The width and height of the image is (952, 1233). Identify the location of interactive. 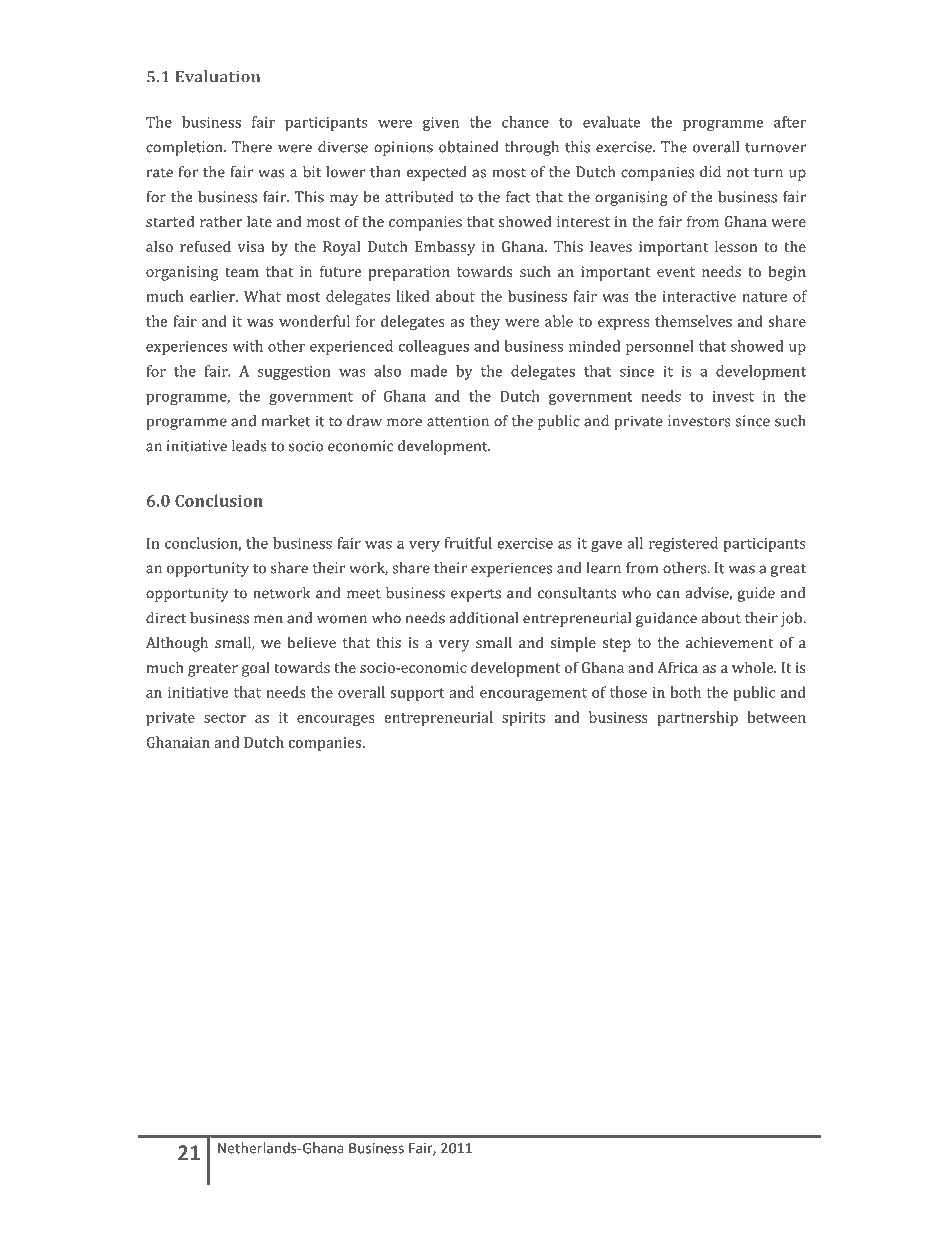
(699, 296).
